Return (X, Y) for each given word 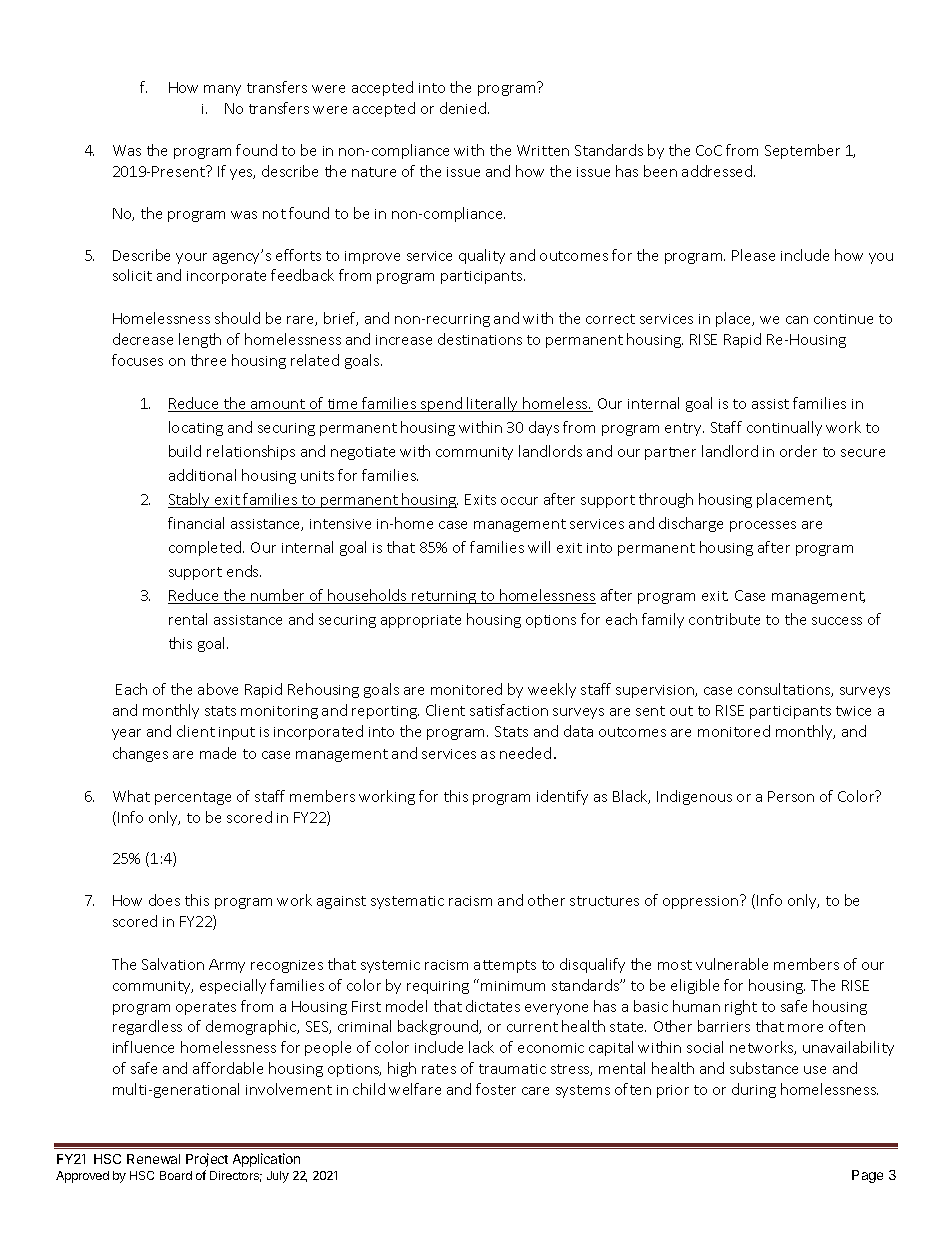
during (754, 1090)
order (798, 451)
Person (791, 796)
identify (562, 797)
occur (519, 501)
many (222, 90)
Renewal (153, 1159)
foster (496, 1089)
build (185, 451)
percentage (193, 798)
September (802, 151)
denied (463, 108)
